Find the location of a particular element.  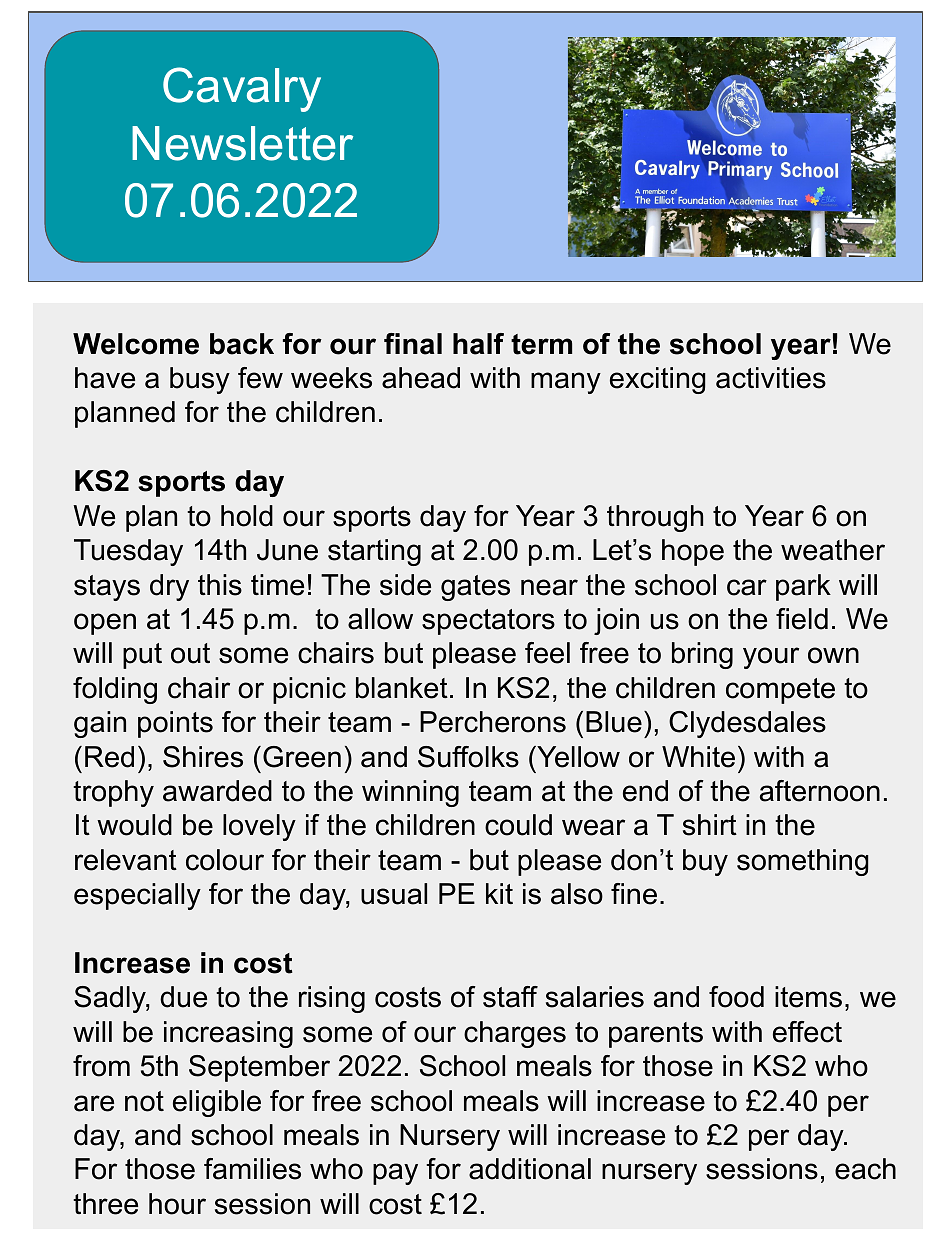

activities is located at coordinates (771, 378).
